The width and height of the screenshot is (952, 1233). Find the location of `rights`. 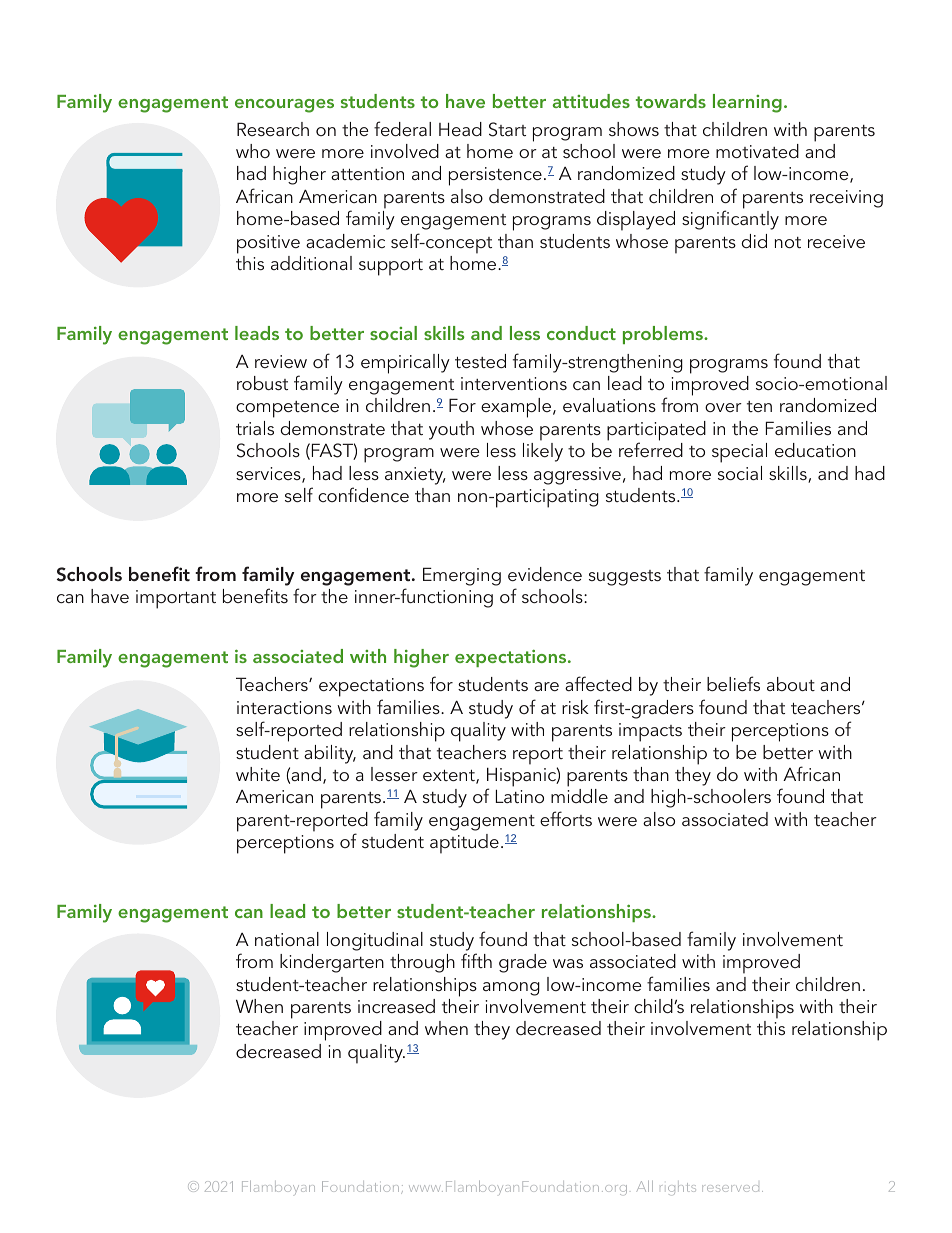

rights is located at coordinates (678, 1189).
